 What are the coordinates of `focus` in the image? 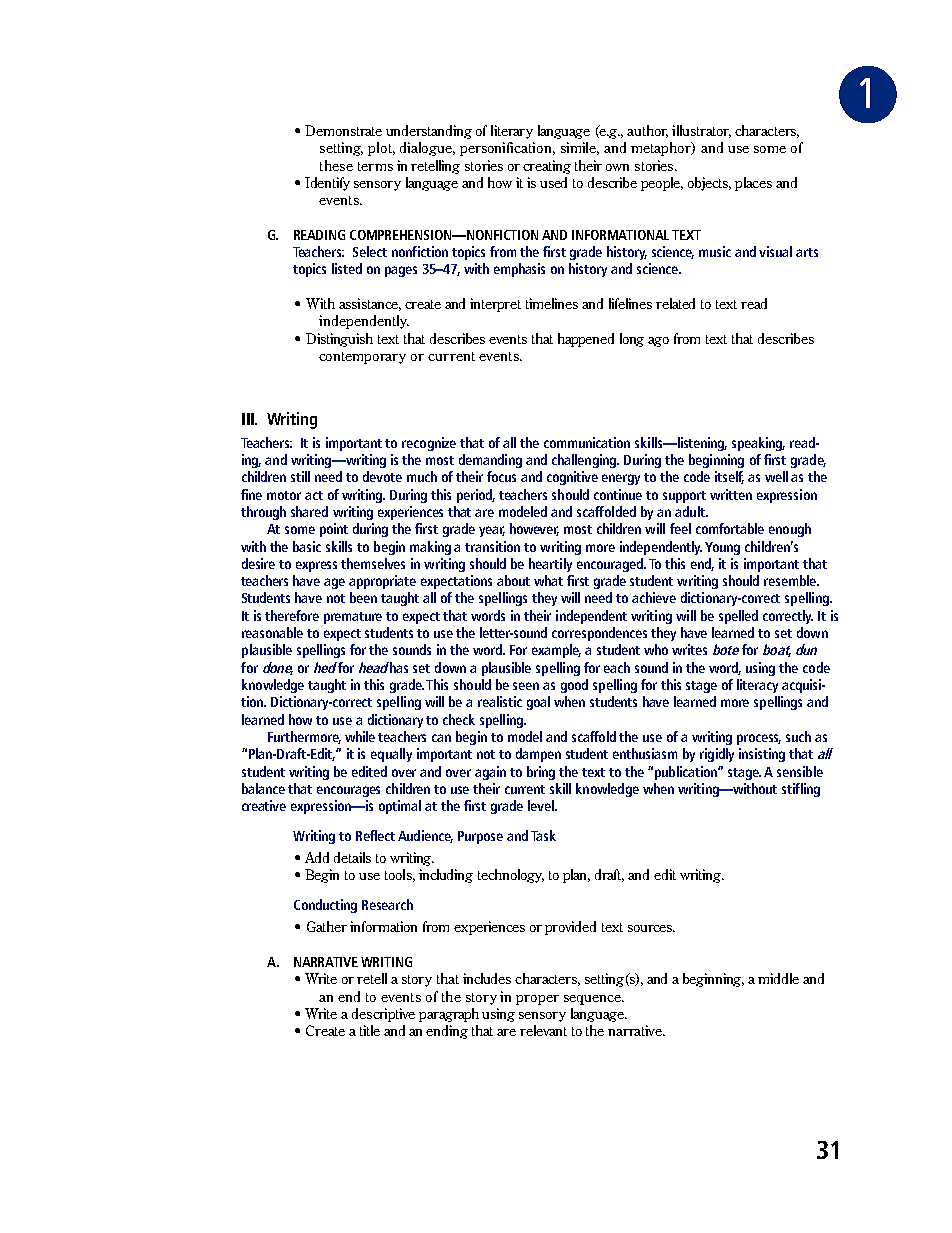 It's located at (501, 476).
